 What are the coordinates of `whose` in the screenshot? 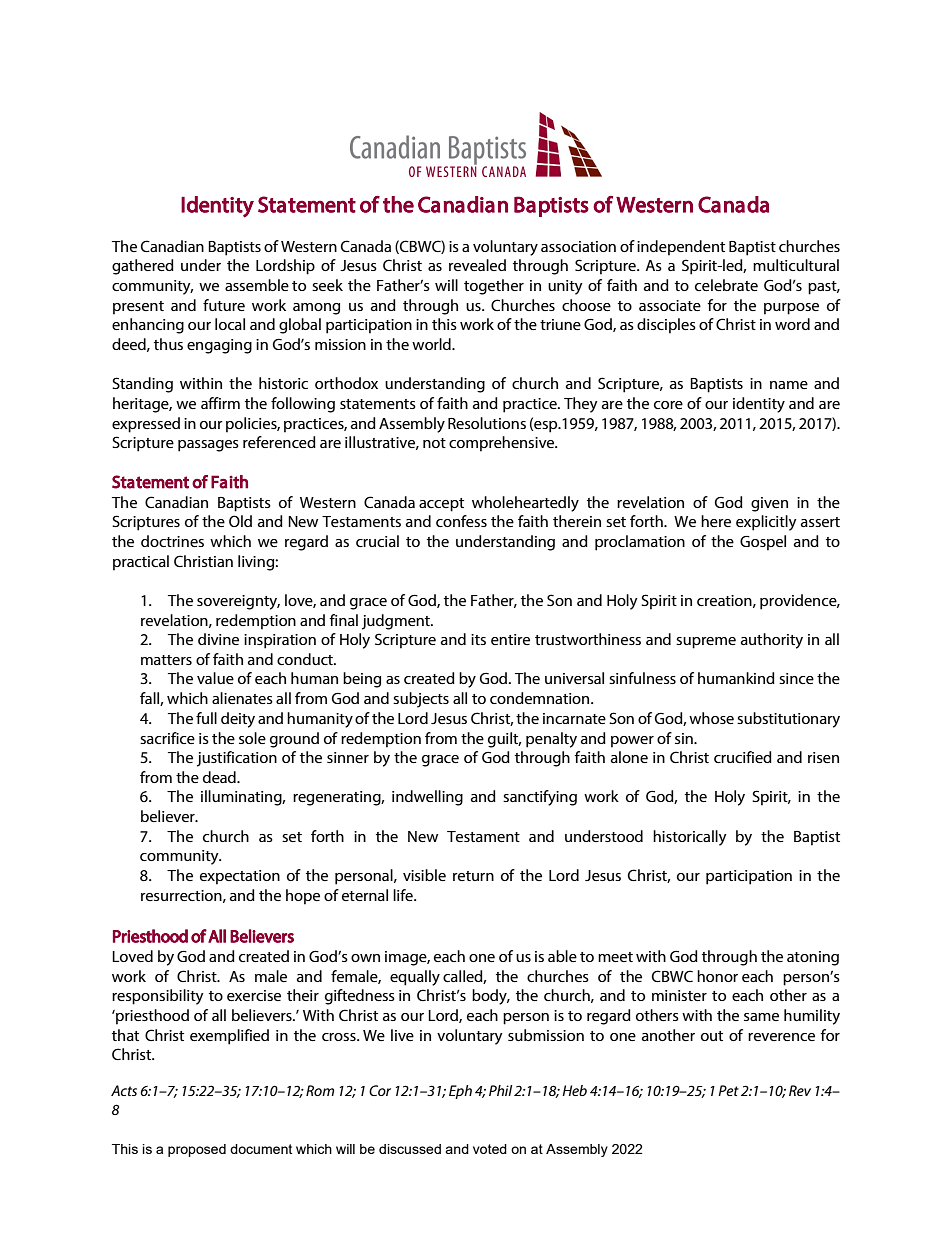 It's located at (711, 718).
